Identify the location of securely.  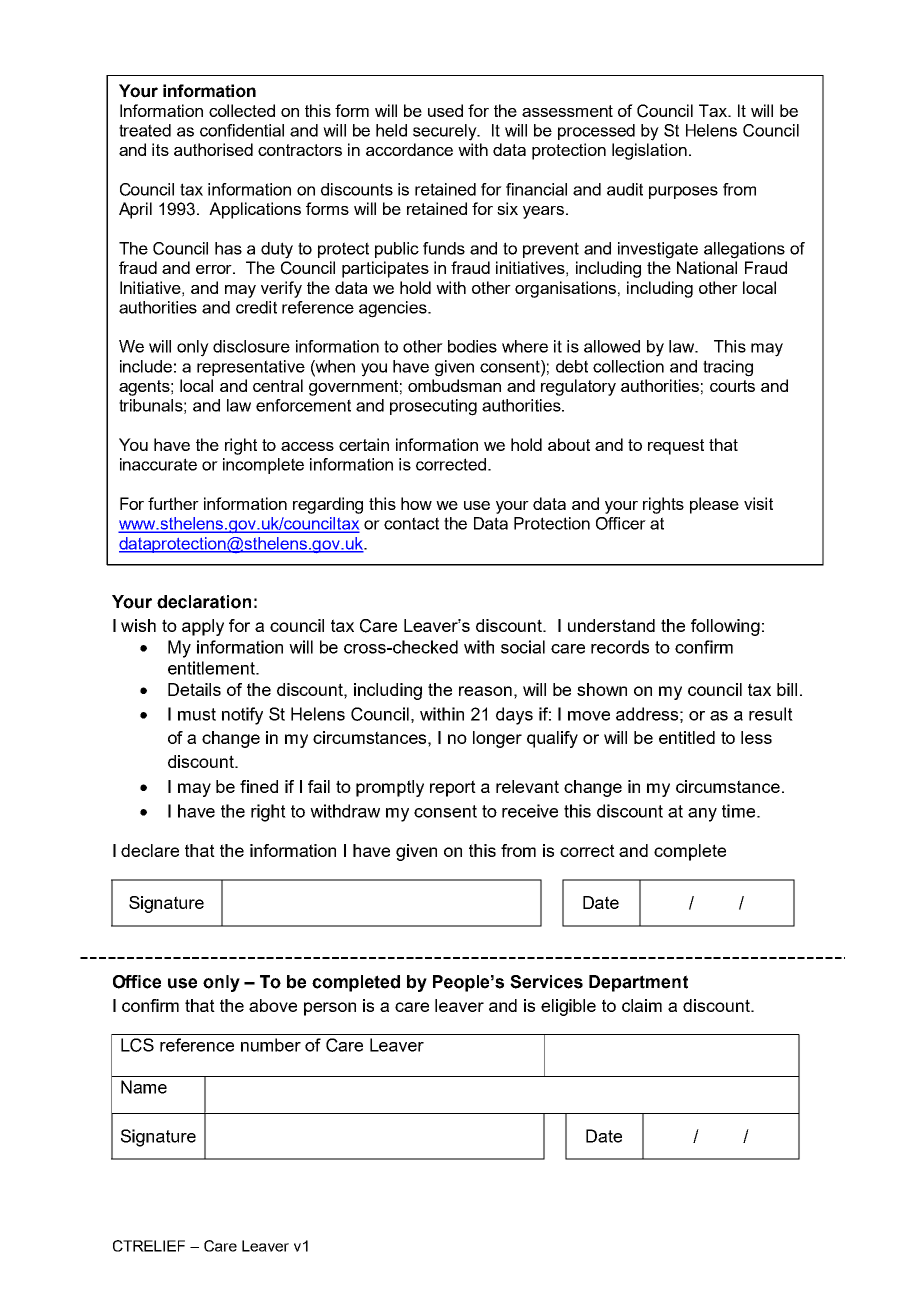
(446, 132).
